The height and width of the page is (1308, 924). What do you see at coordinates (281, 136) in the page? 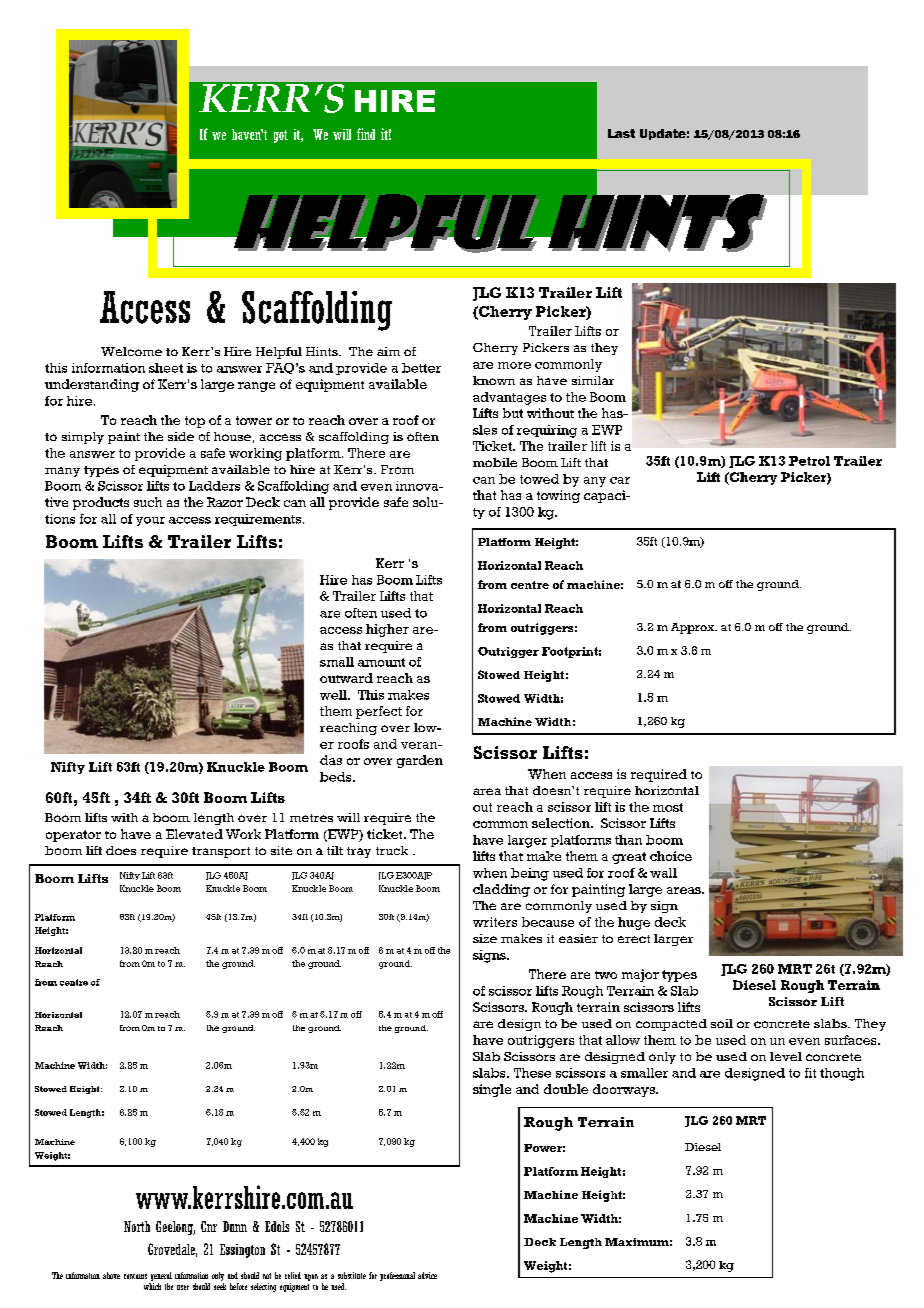
I see `got` at bounding box center [281, 136].
